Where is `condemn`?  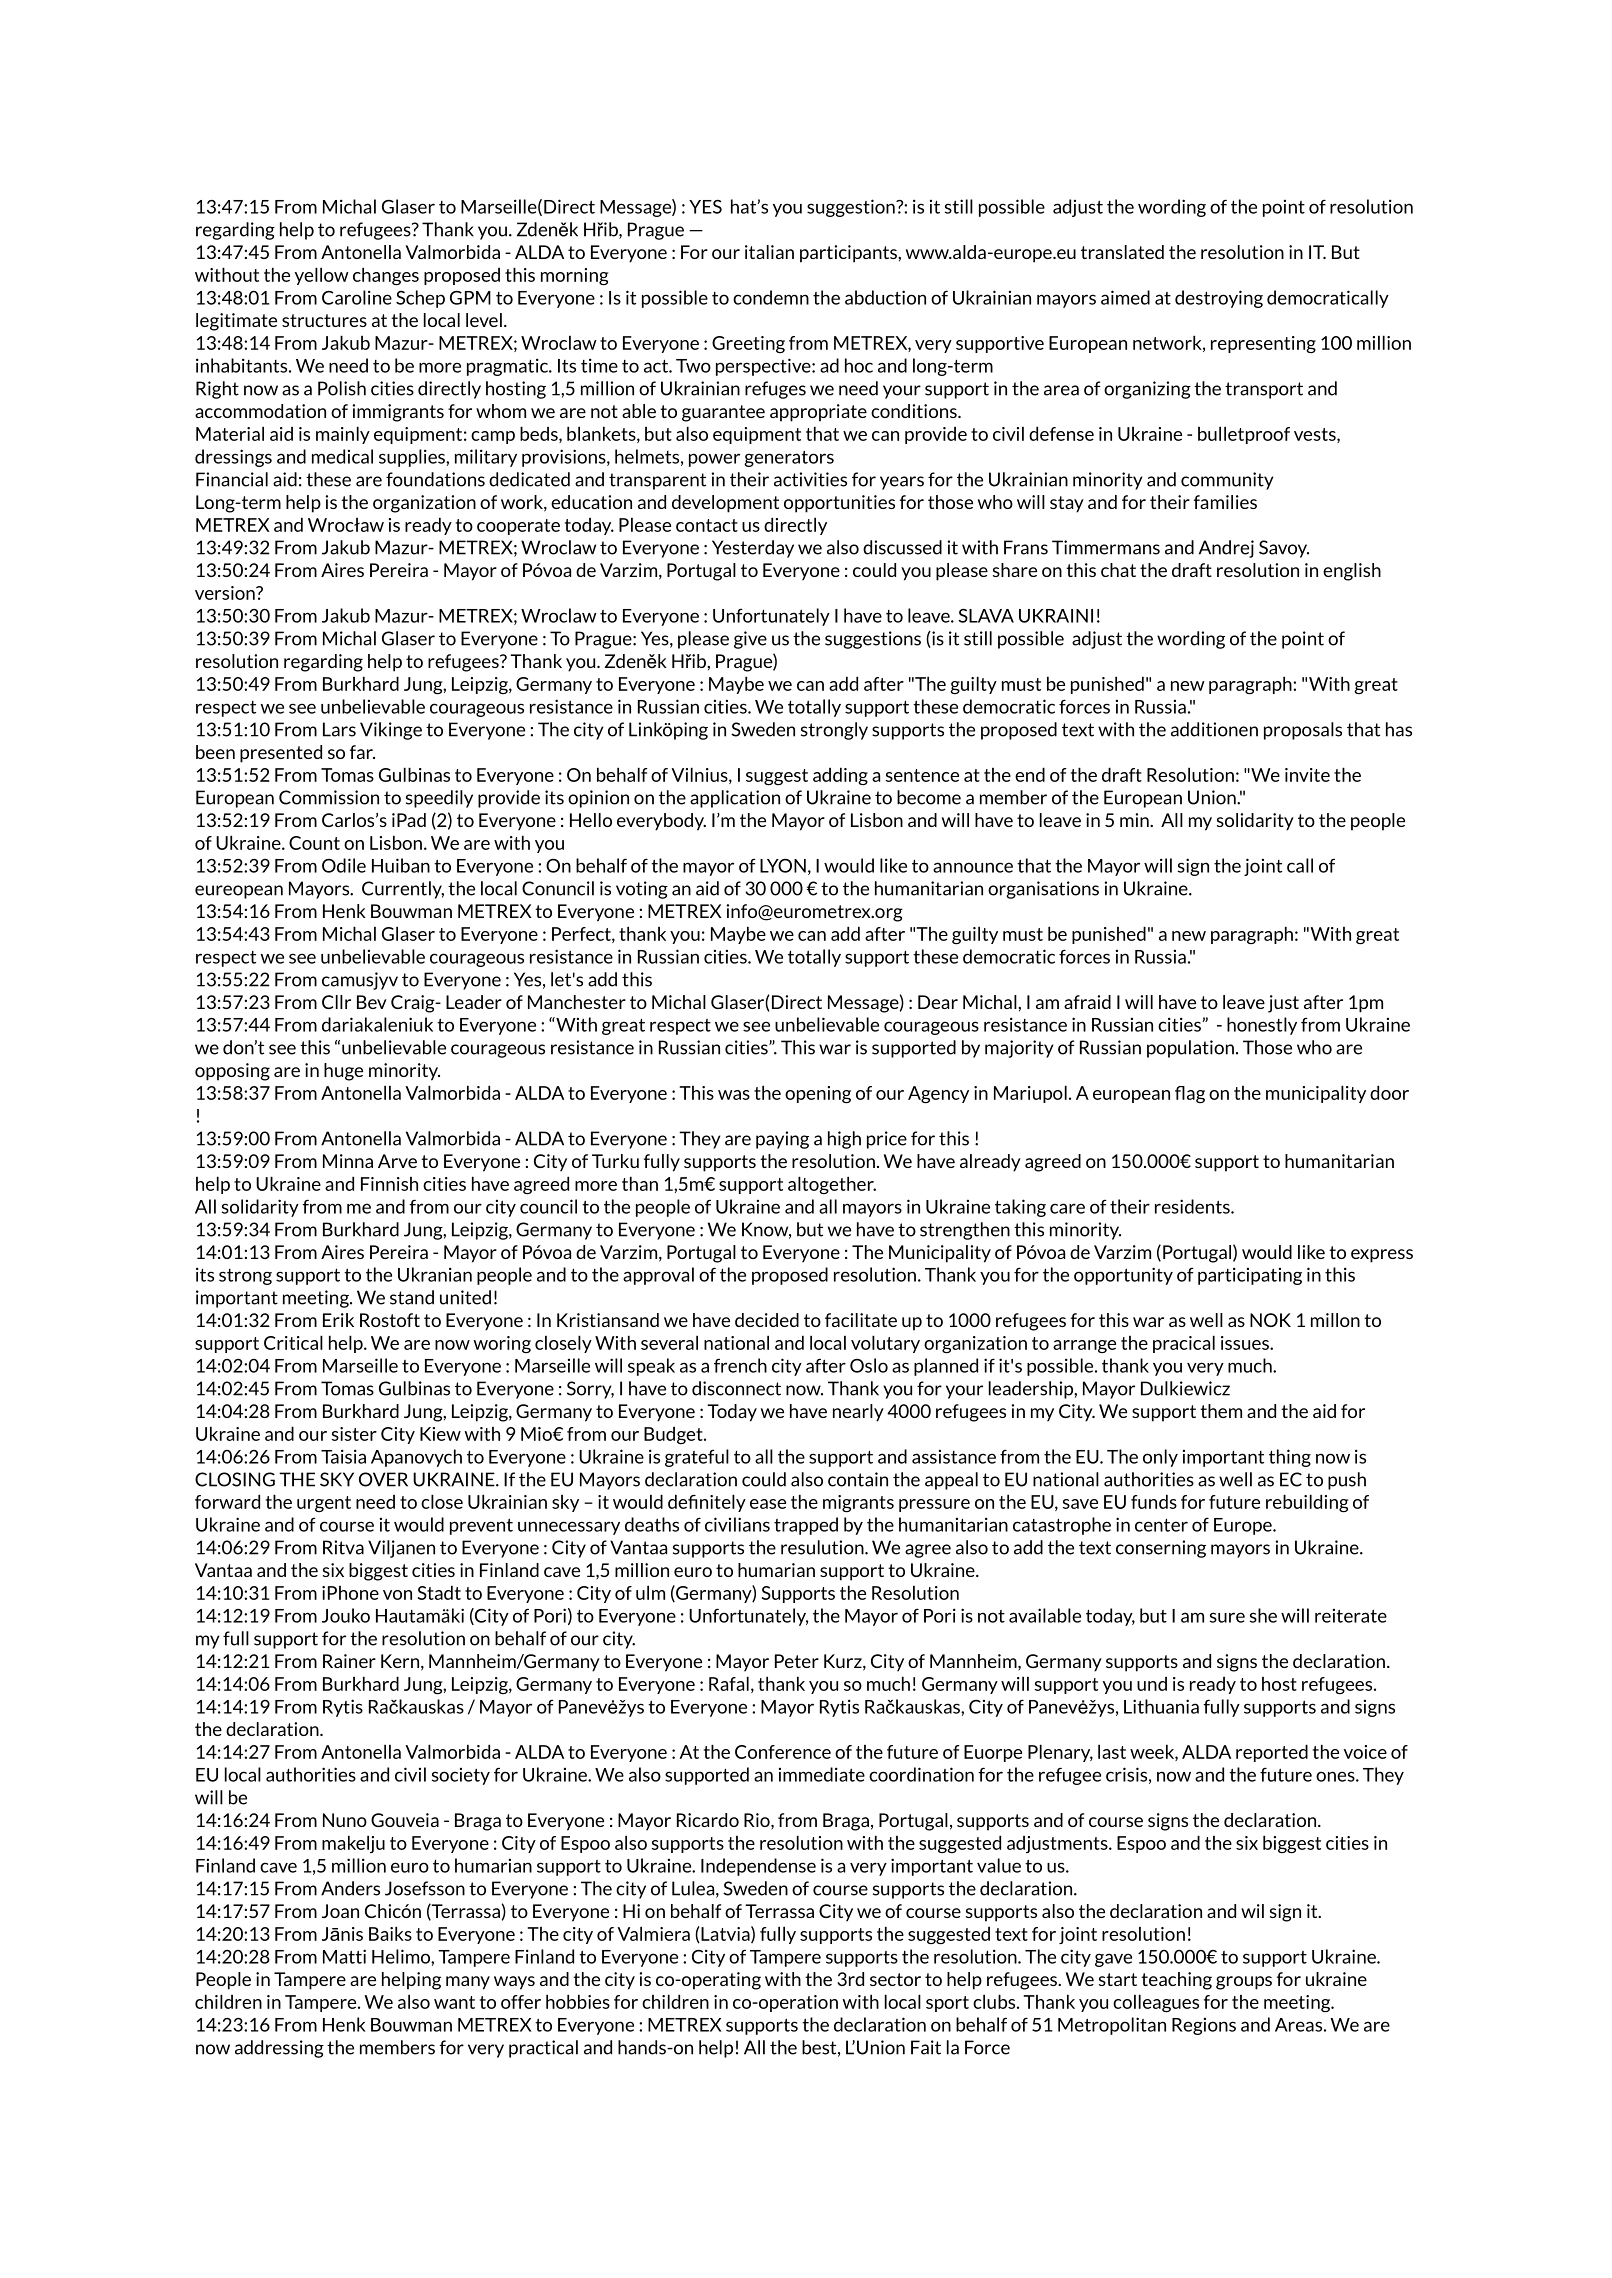
condemn is located at coordinates (771, 297).
